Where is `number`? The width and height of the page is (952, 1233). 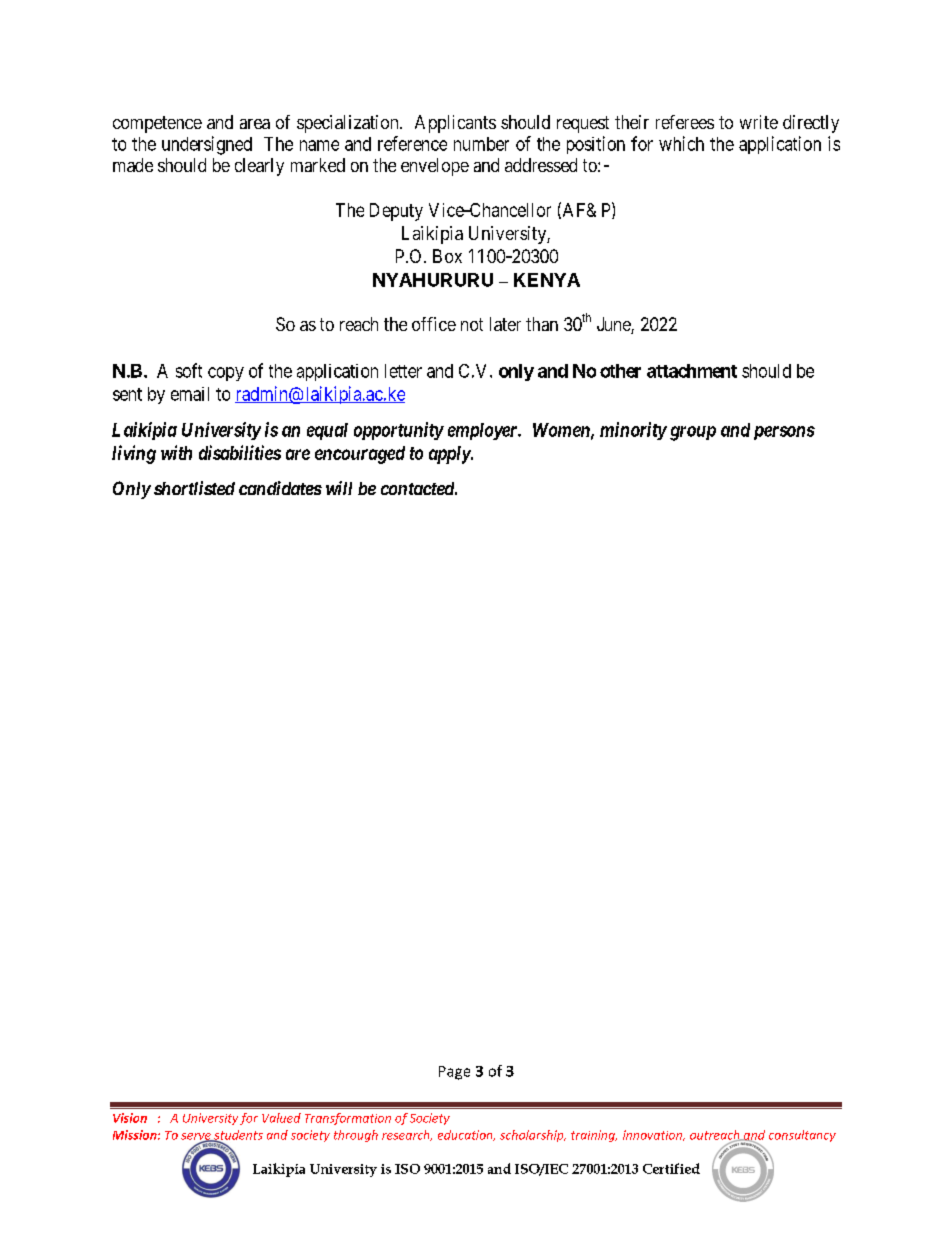 number is located at coordinates (481, 144).
